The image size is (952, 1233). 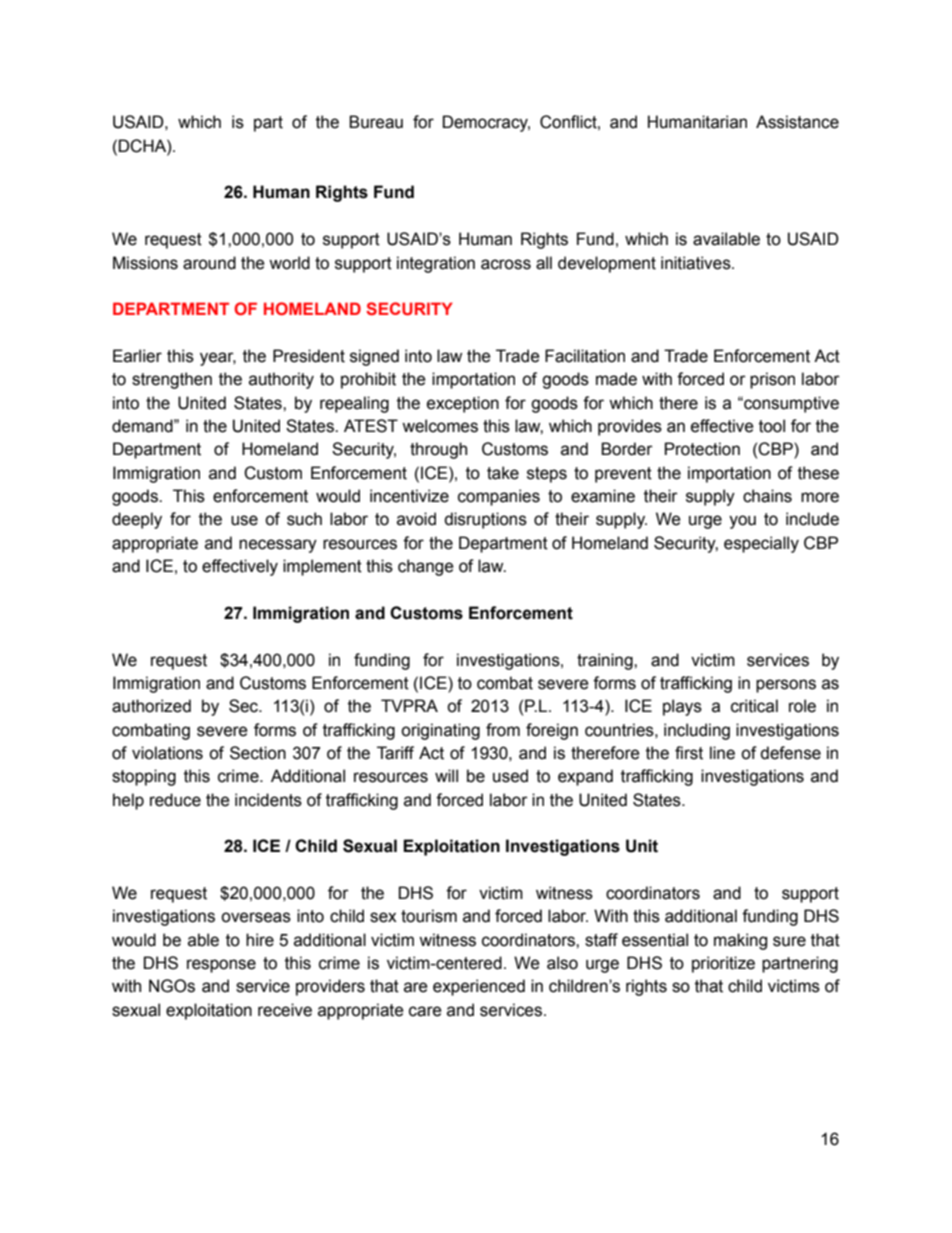 I want to click on line, so click(x=722, y=753).
